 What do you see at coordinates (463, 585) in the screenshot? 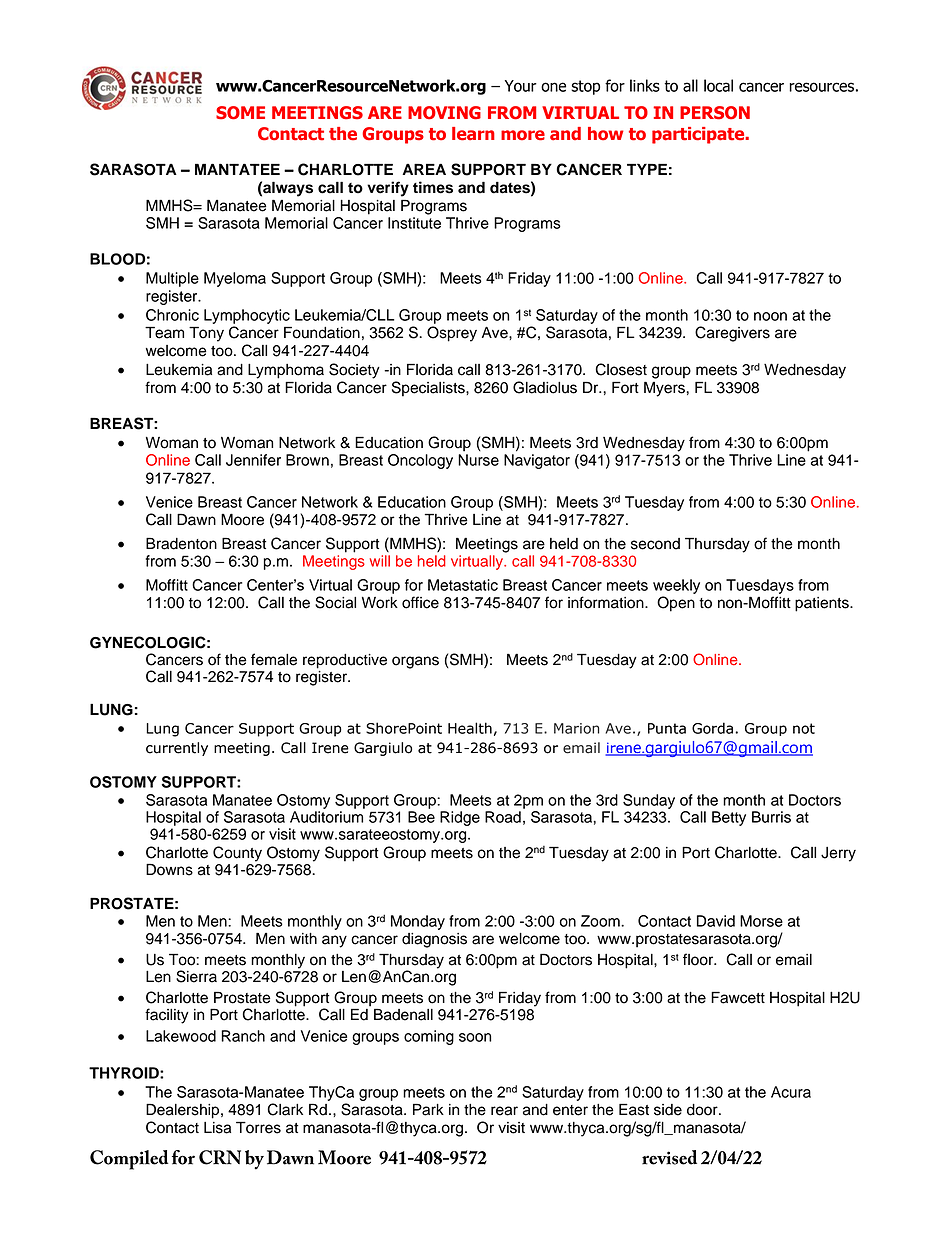
I see `Metastatic` at bounding box center [463, 585].
